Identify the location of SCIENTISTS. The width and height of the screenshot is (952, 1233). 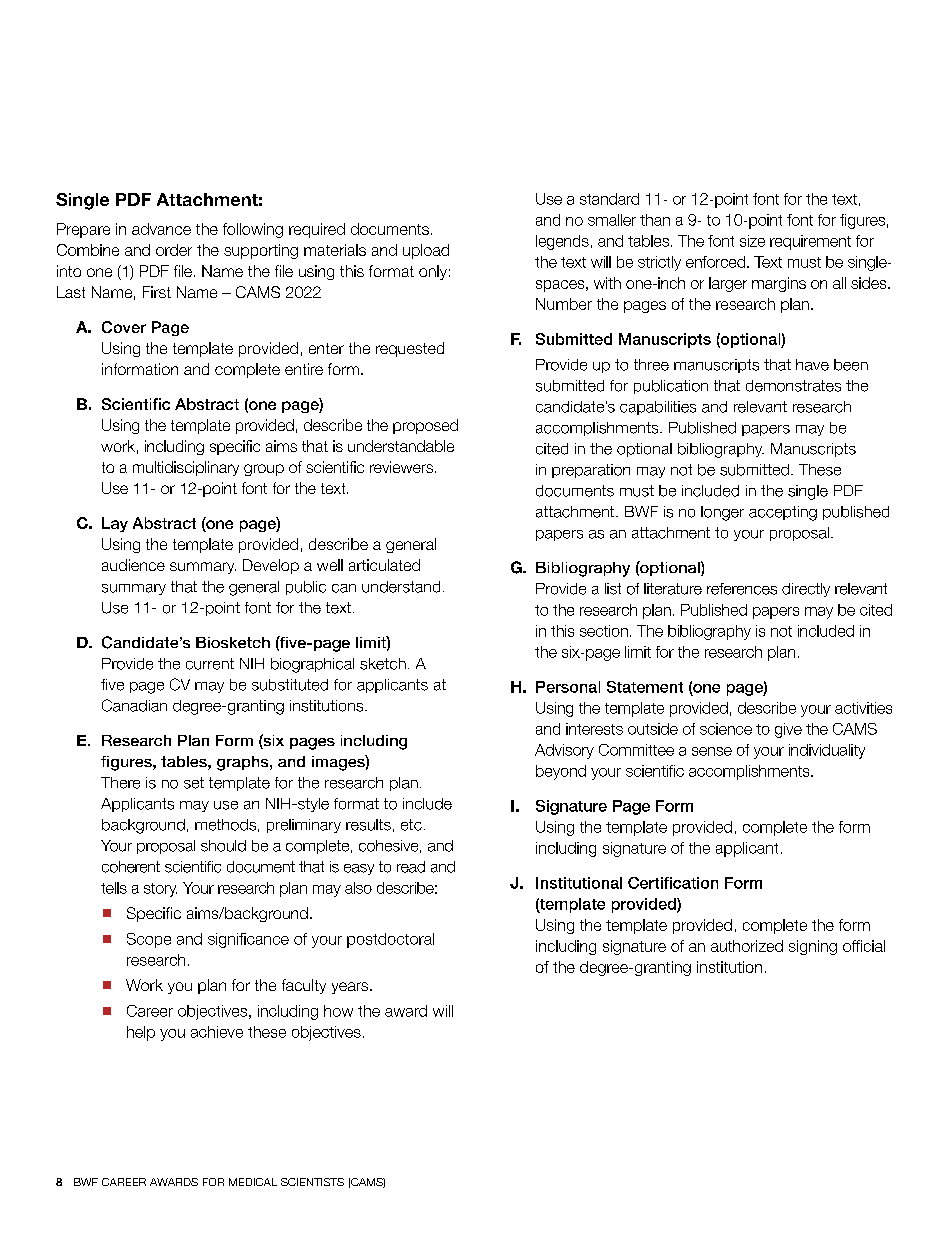
(312, 1182).
